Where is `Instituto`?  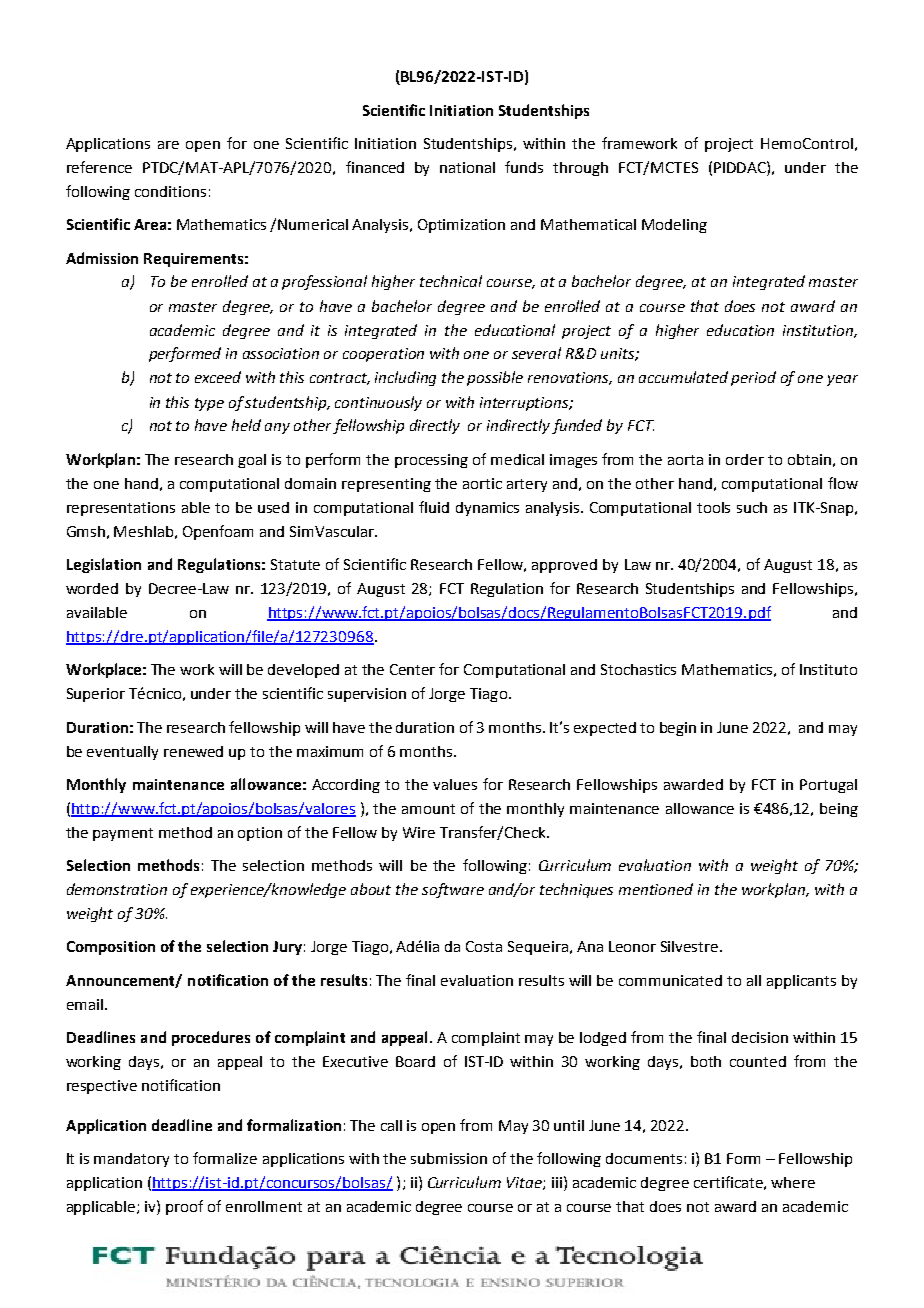 Instituto is located at coordinates (828, 669).
